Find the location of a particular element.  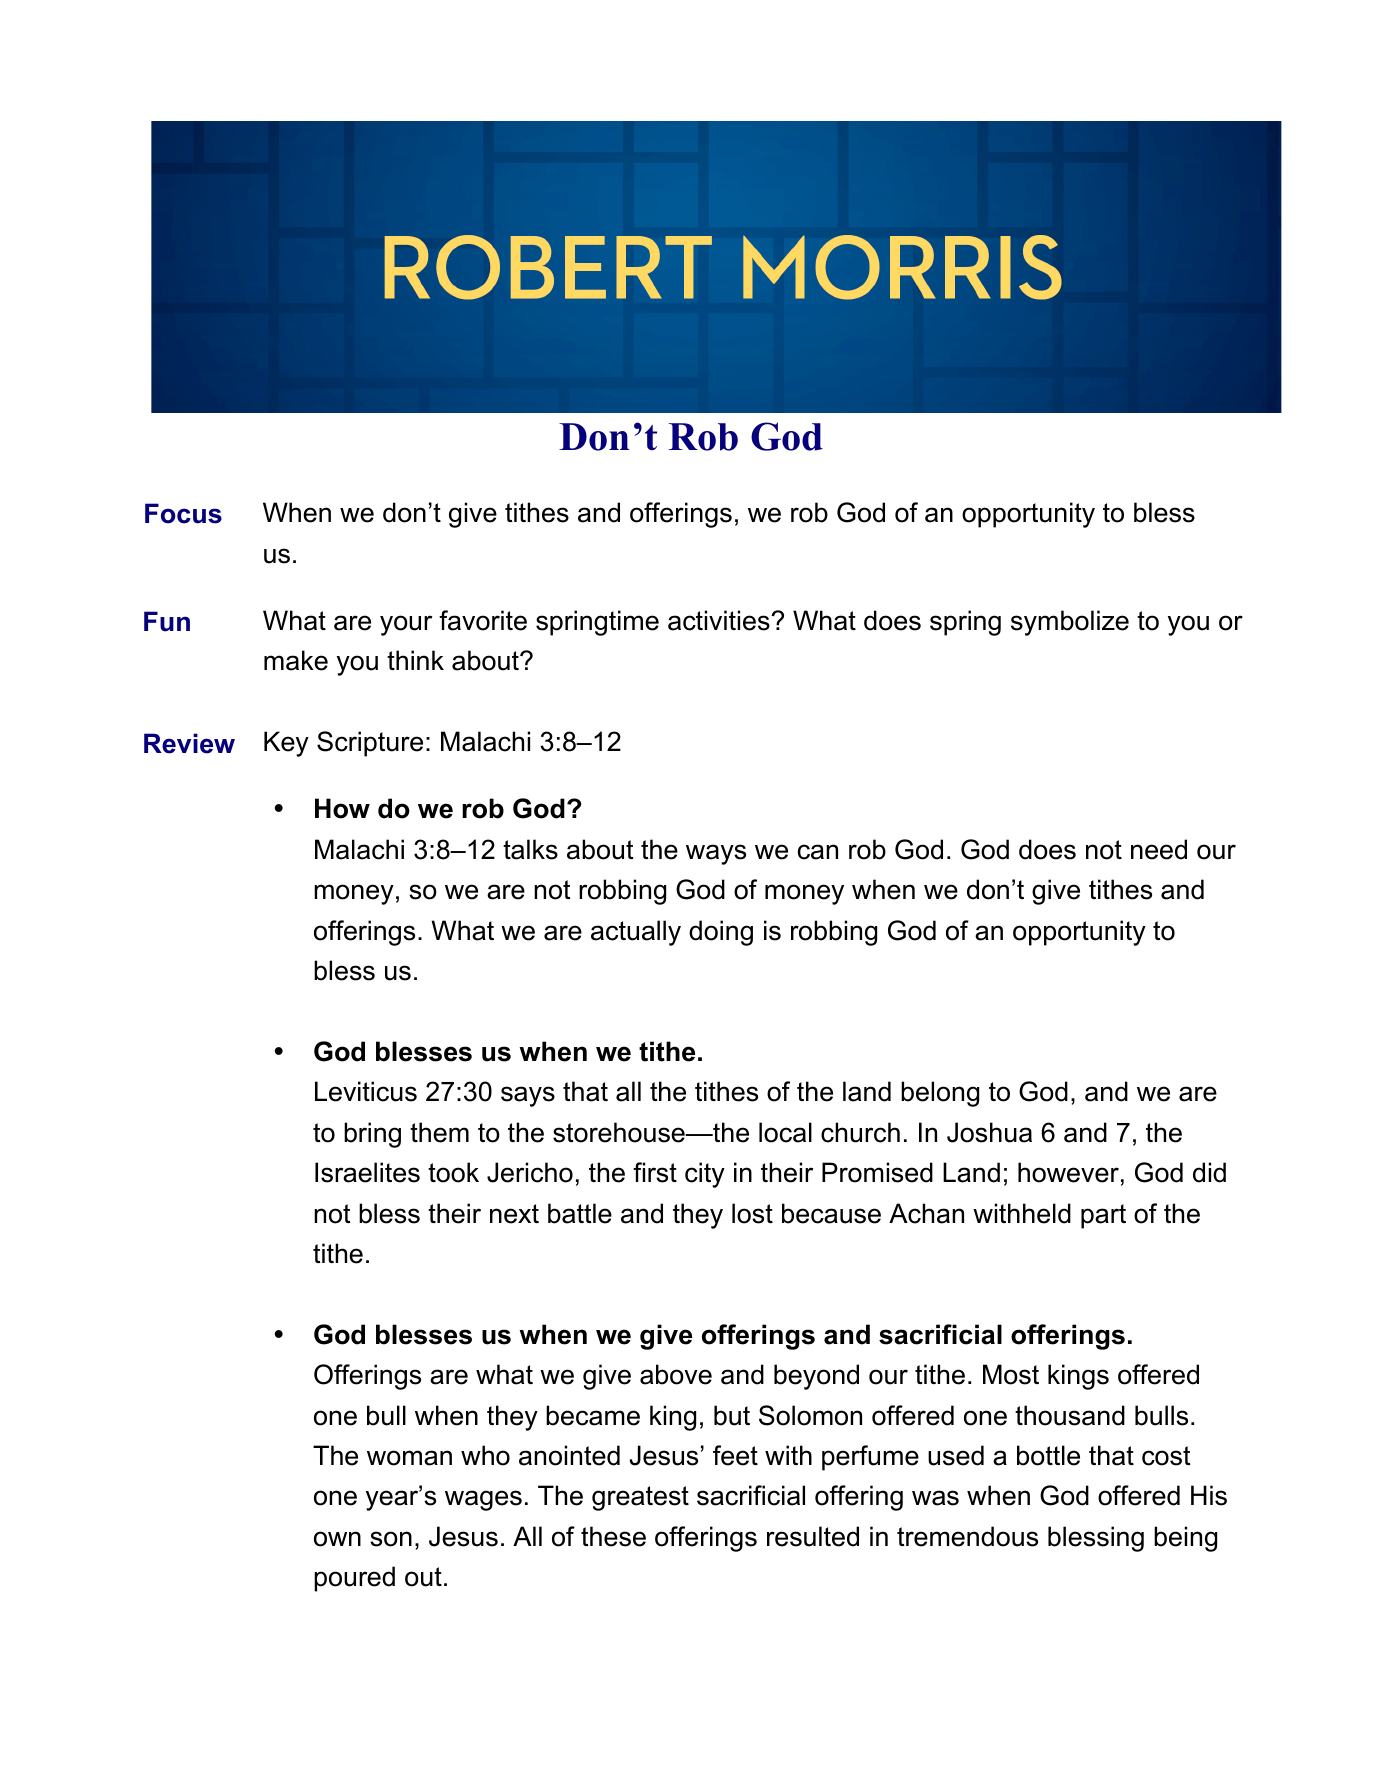

own is located at coordinates (337, 1539).
